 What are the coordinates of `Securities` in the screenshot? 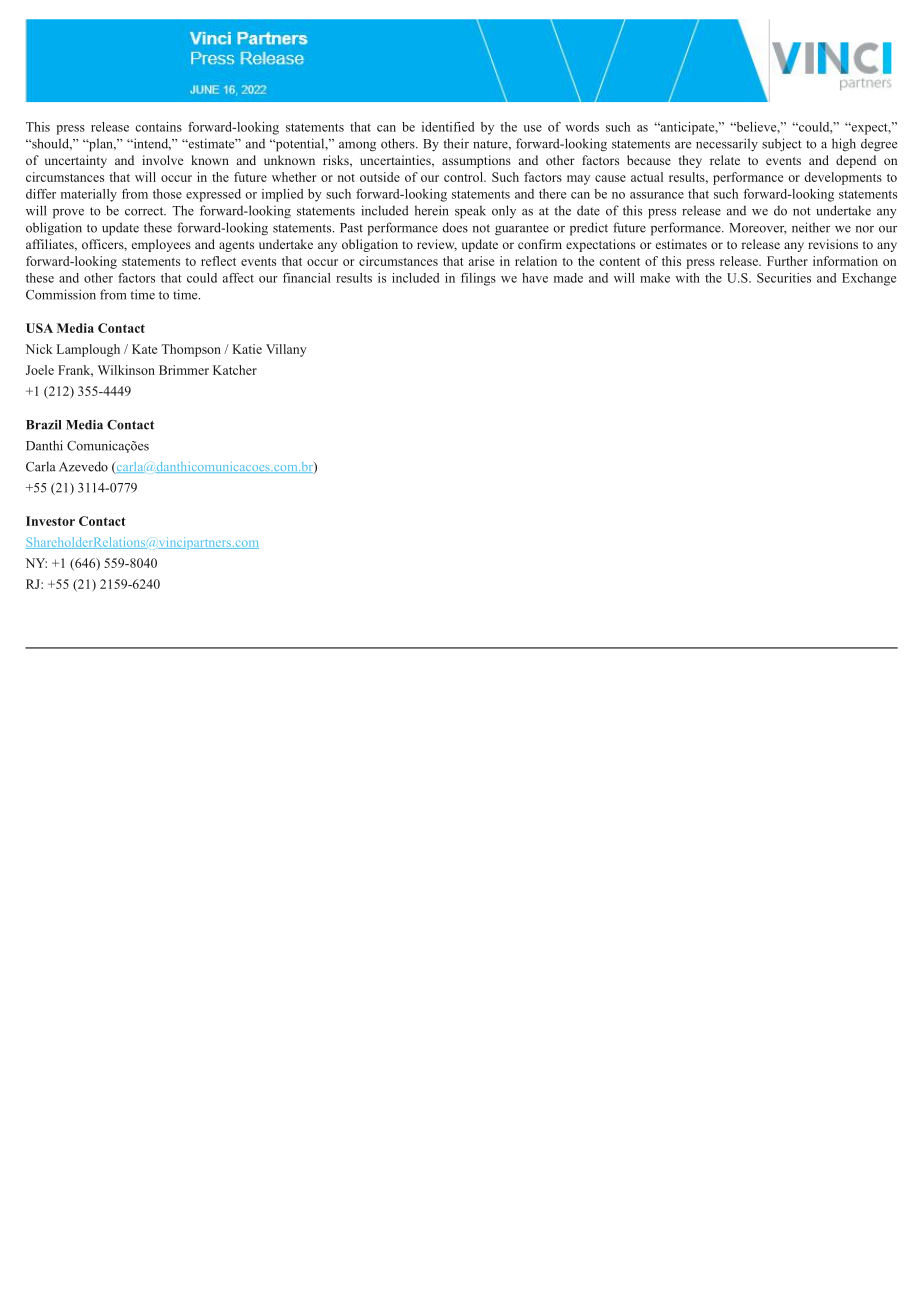 It's located at (784, 278).
